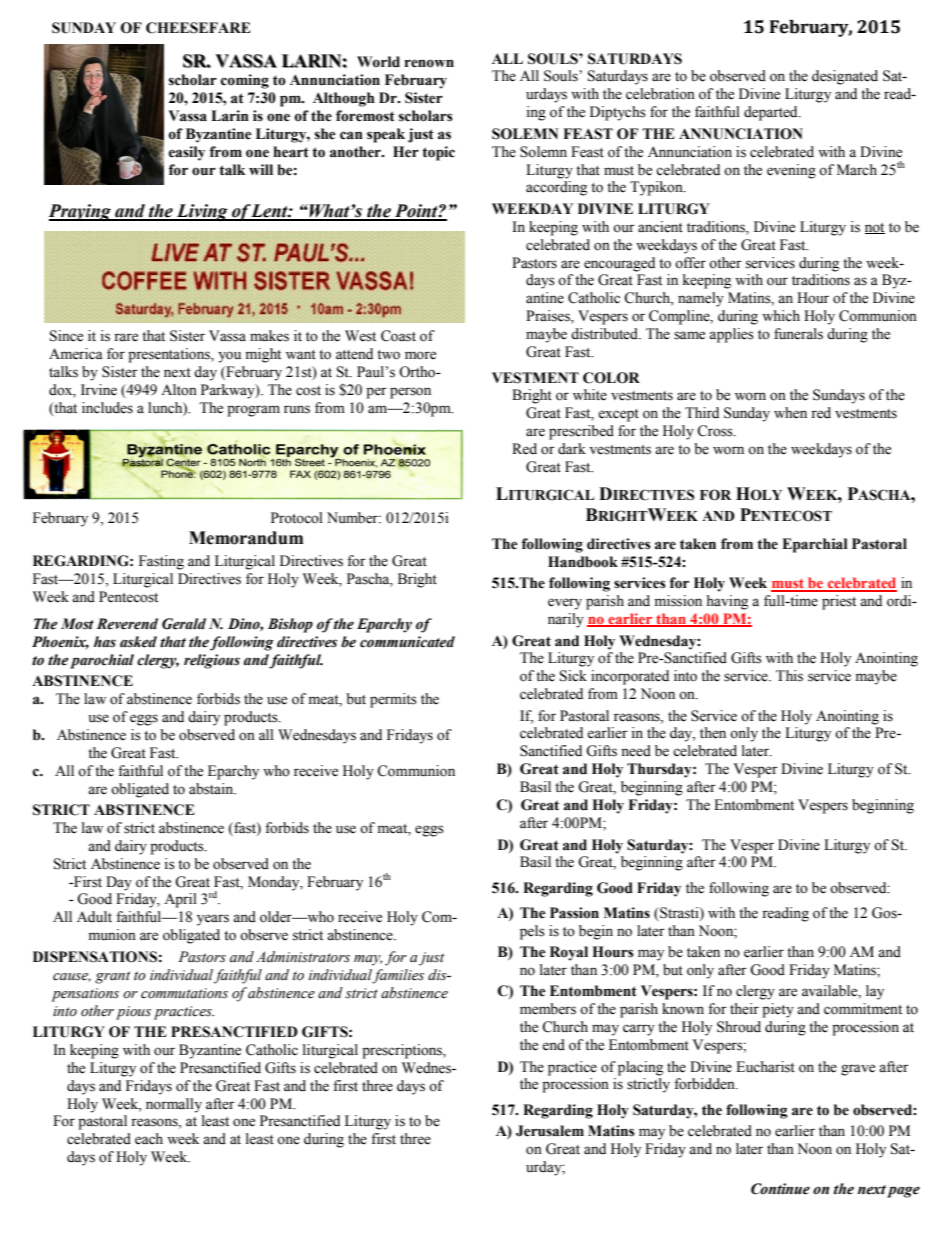 The width and height of the image is (952, 1233). What do you see at coordinates (429, 63) in the image?
I see `renown` at bounding box center [429, 63].
